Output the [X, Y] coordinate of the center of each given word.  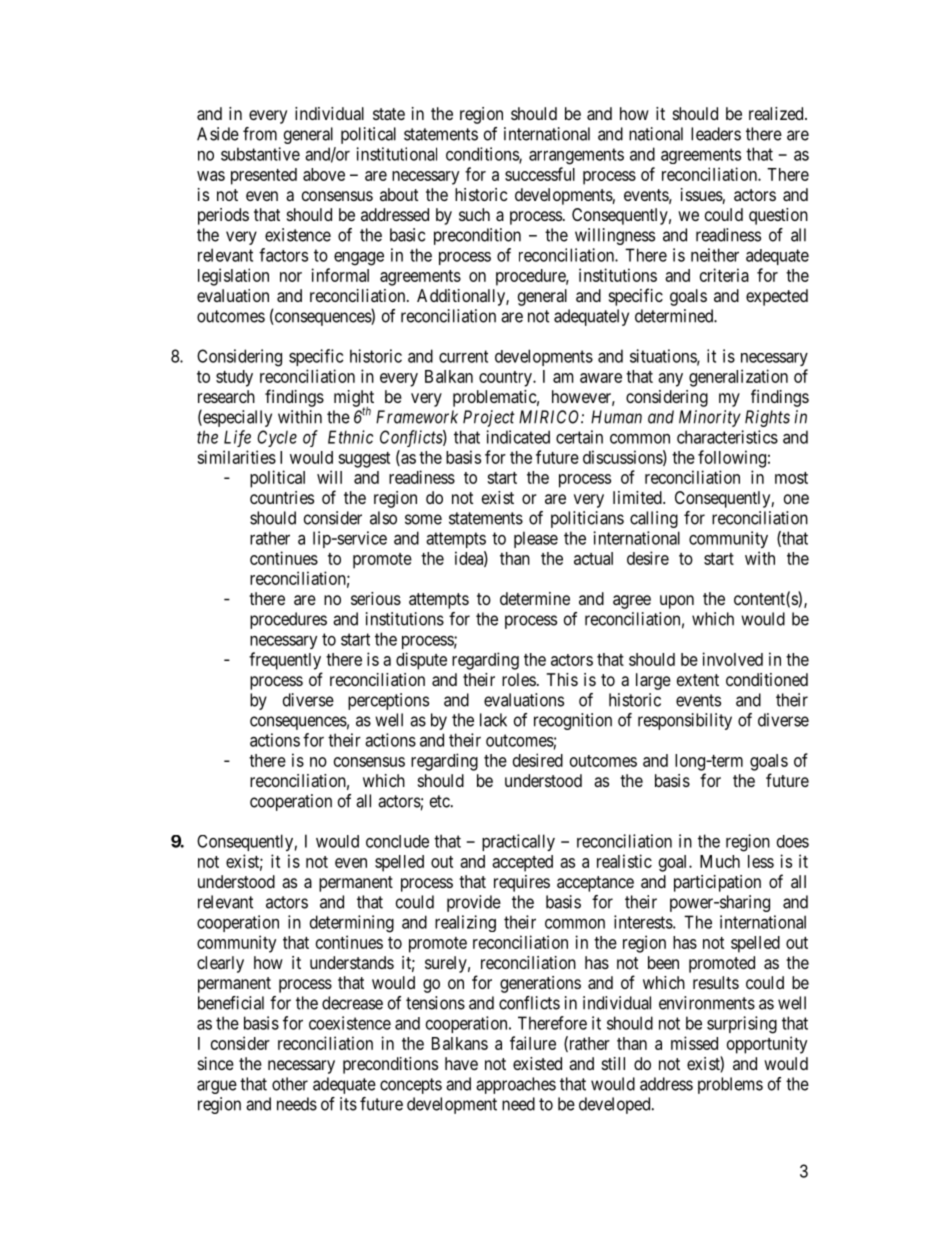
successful [540, 174]
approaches [516, 1085]
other [290, 1084]
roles [519, 679]
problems [730, 1085]
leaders [716, 134]
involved [732, 659]
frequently [285, 661]
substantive [260, 154]
